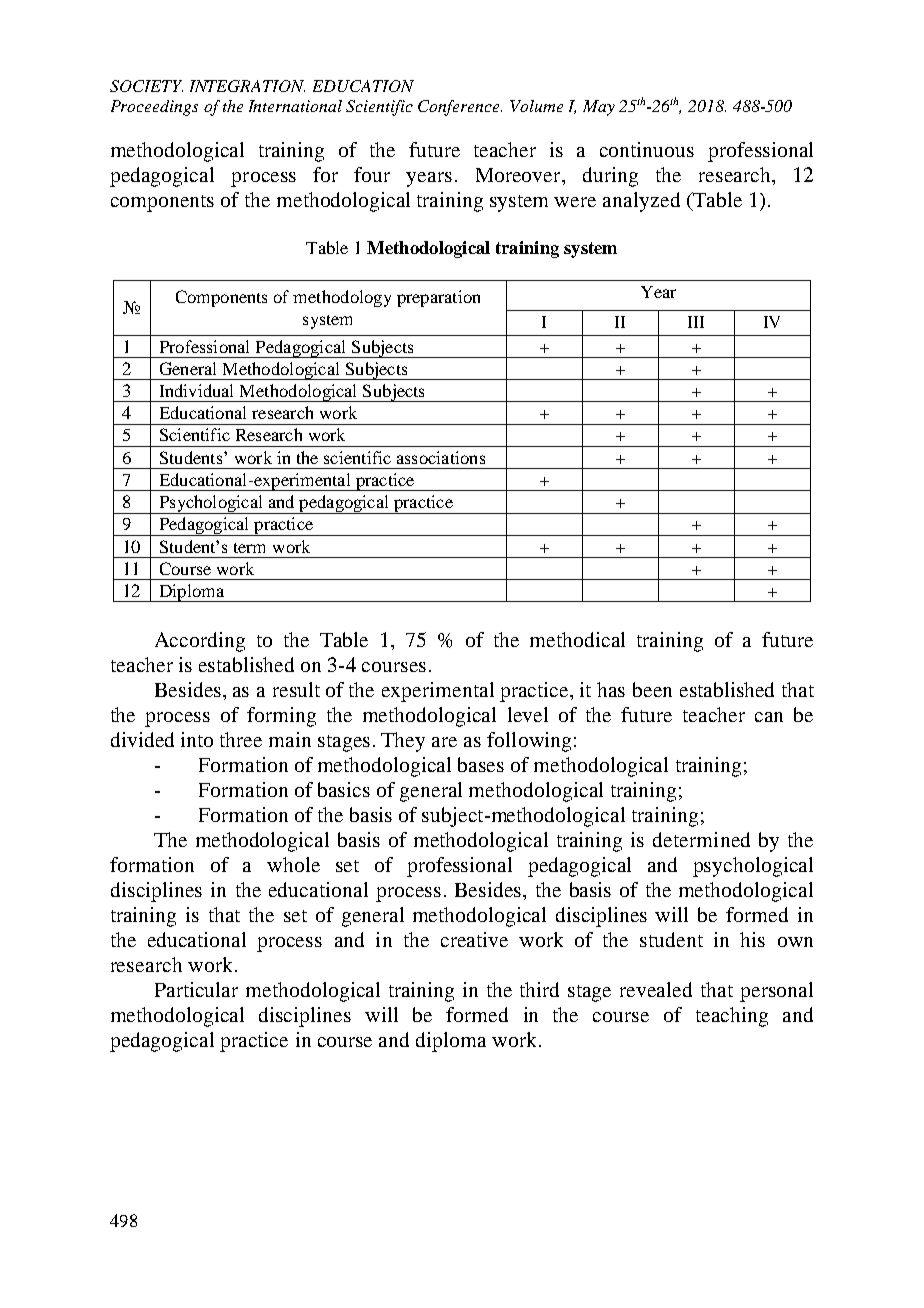 This screenshot has width=924, height=1308. Describe the element at coordinates (342, 298) in the screenshot. I see `methodology` at that location.
